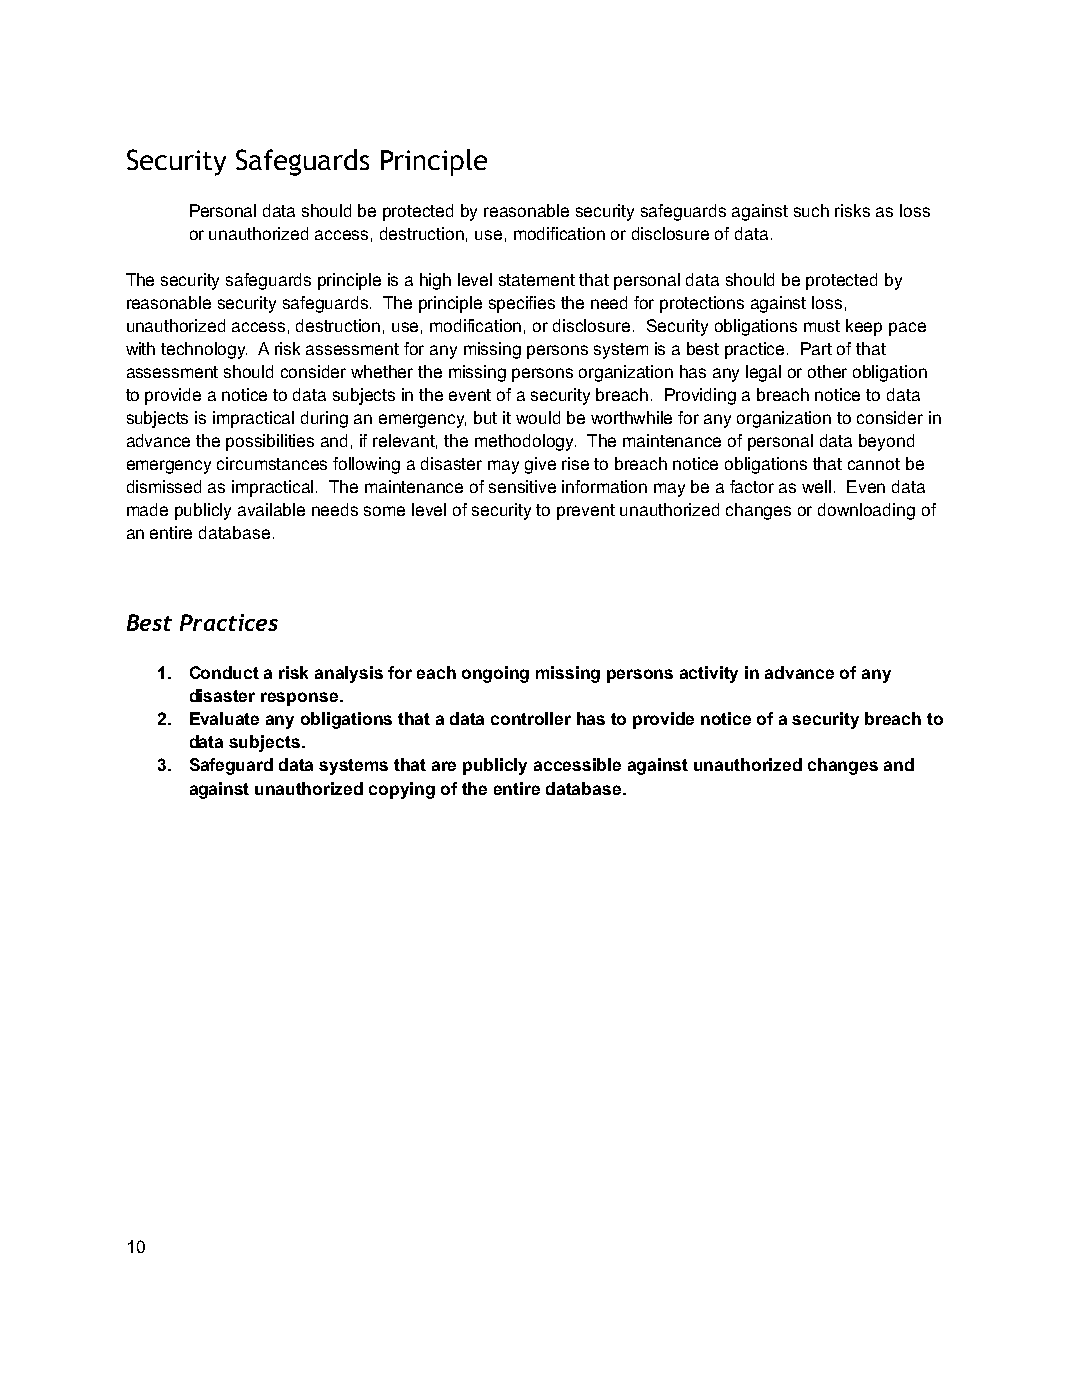 The height and width of the document is (1383, 1069). I want to click on sensitive, so click(522, 486).
